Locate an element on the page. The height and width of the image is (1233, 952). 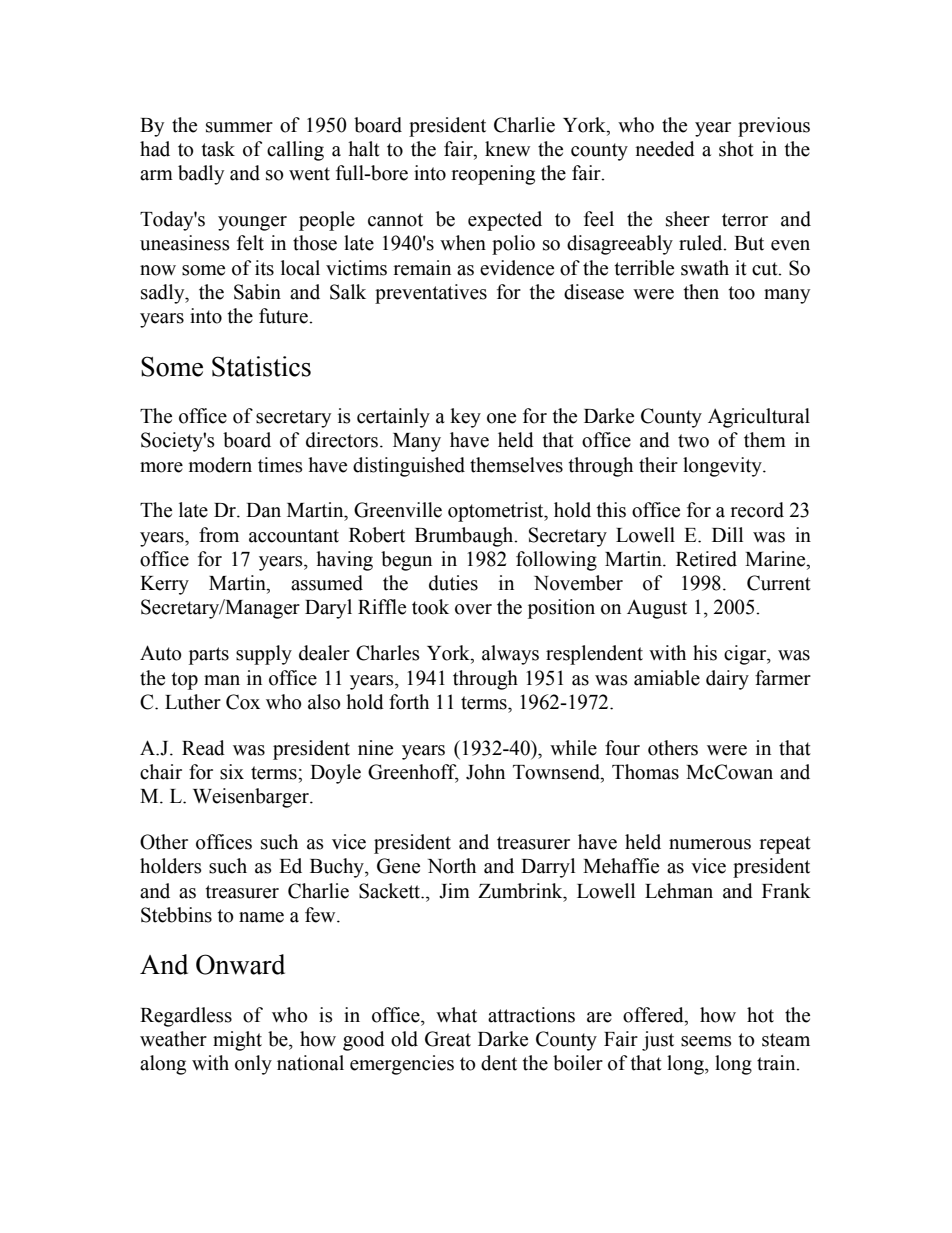
modern is located at coordinates (220, 465).
